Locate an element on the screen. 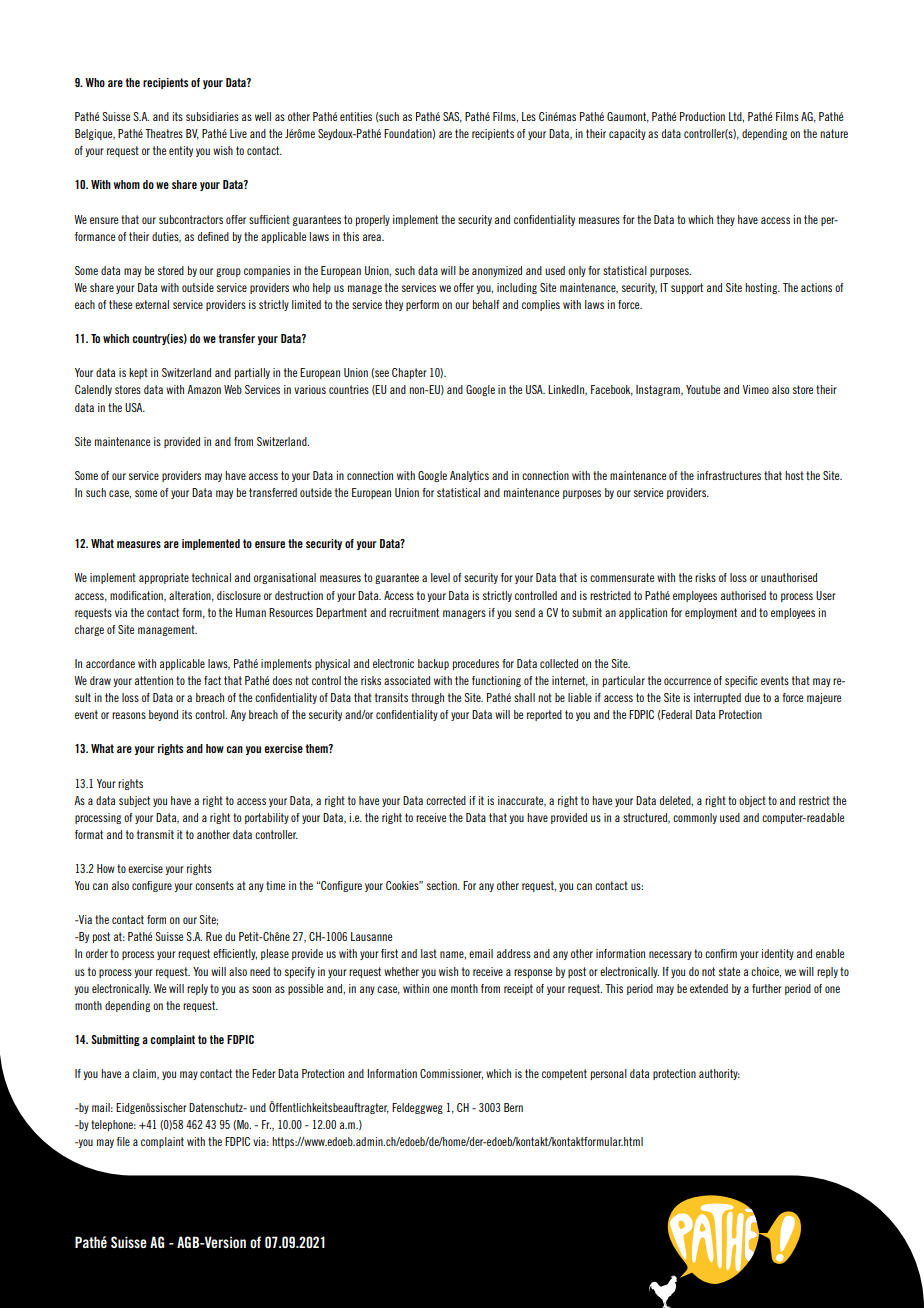 This screenshot has height=1308, width=924. infrastructures is located at coordinates (729, 475).
